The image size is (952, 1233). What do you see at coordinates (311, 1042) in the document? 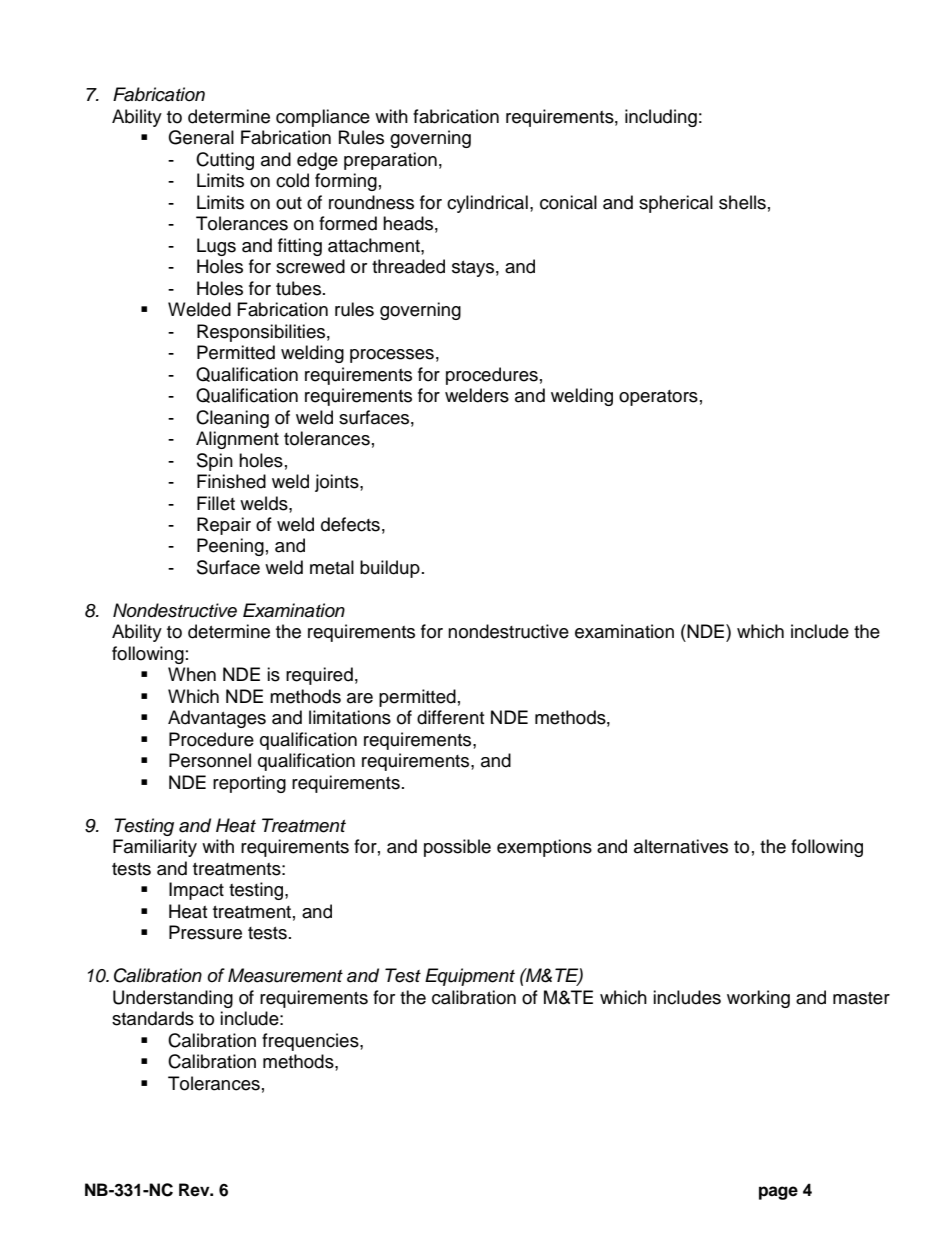
I see `frequencies` at bounding box center [311, 1042].
